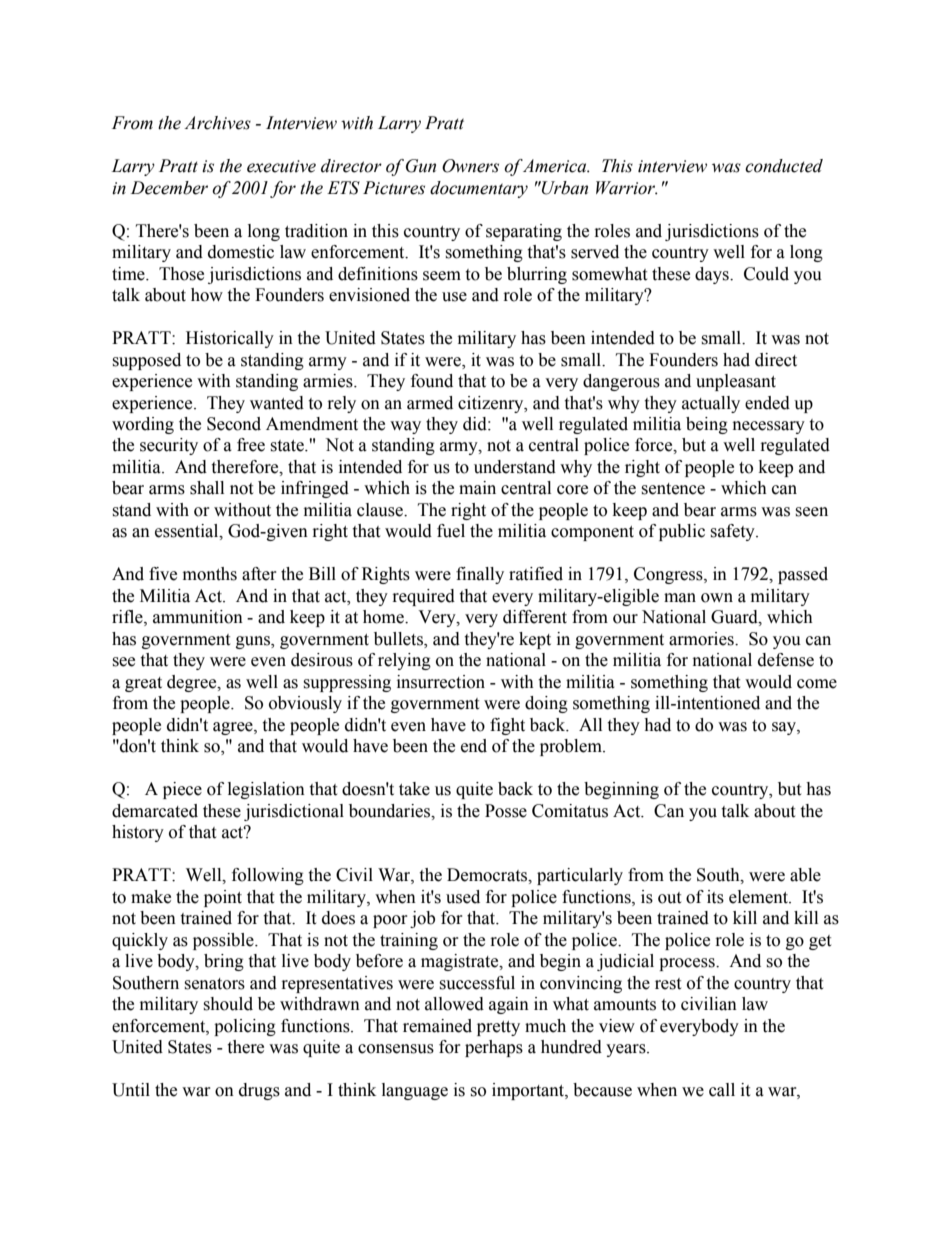  What do you see at coordinates (817, 684) in the image?
I see `come` at bounding box center [817, 684].
